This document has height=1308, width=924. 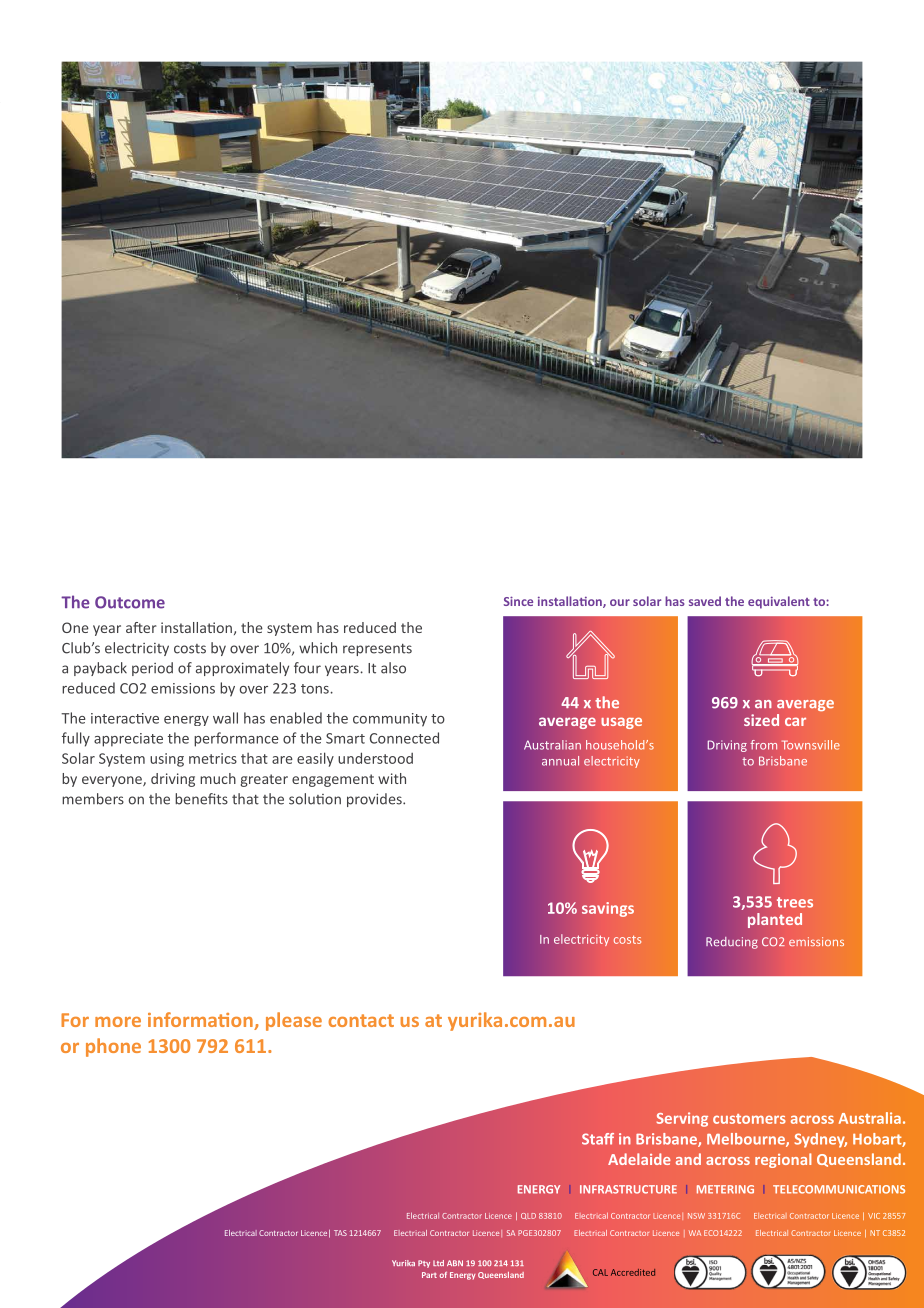 I want to click on equivalent, so click(x=779, y=602).
